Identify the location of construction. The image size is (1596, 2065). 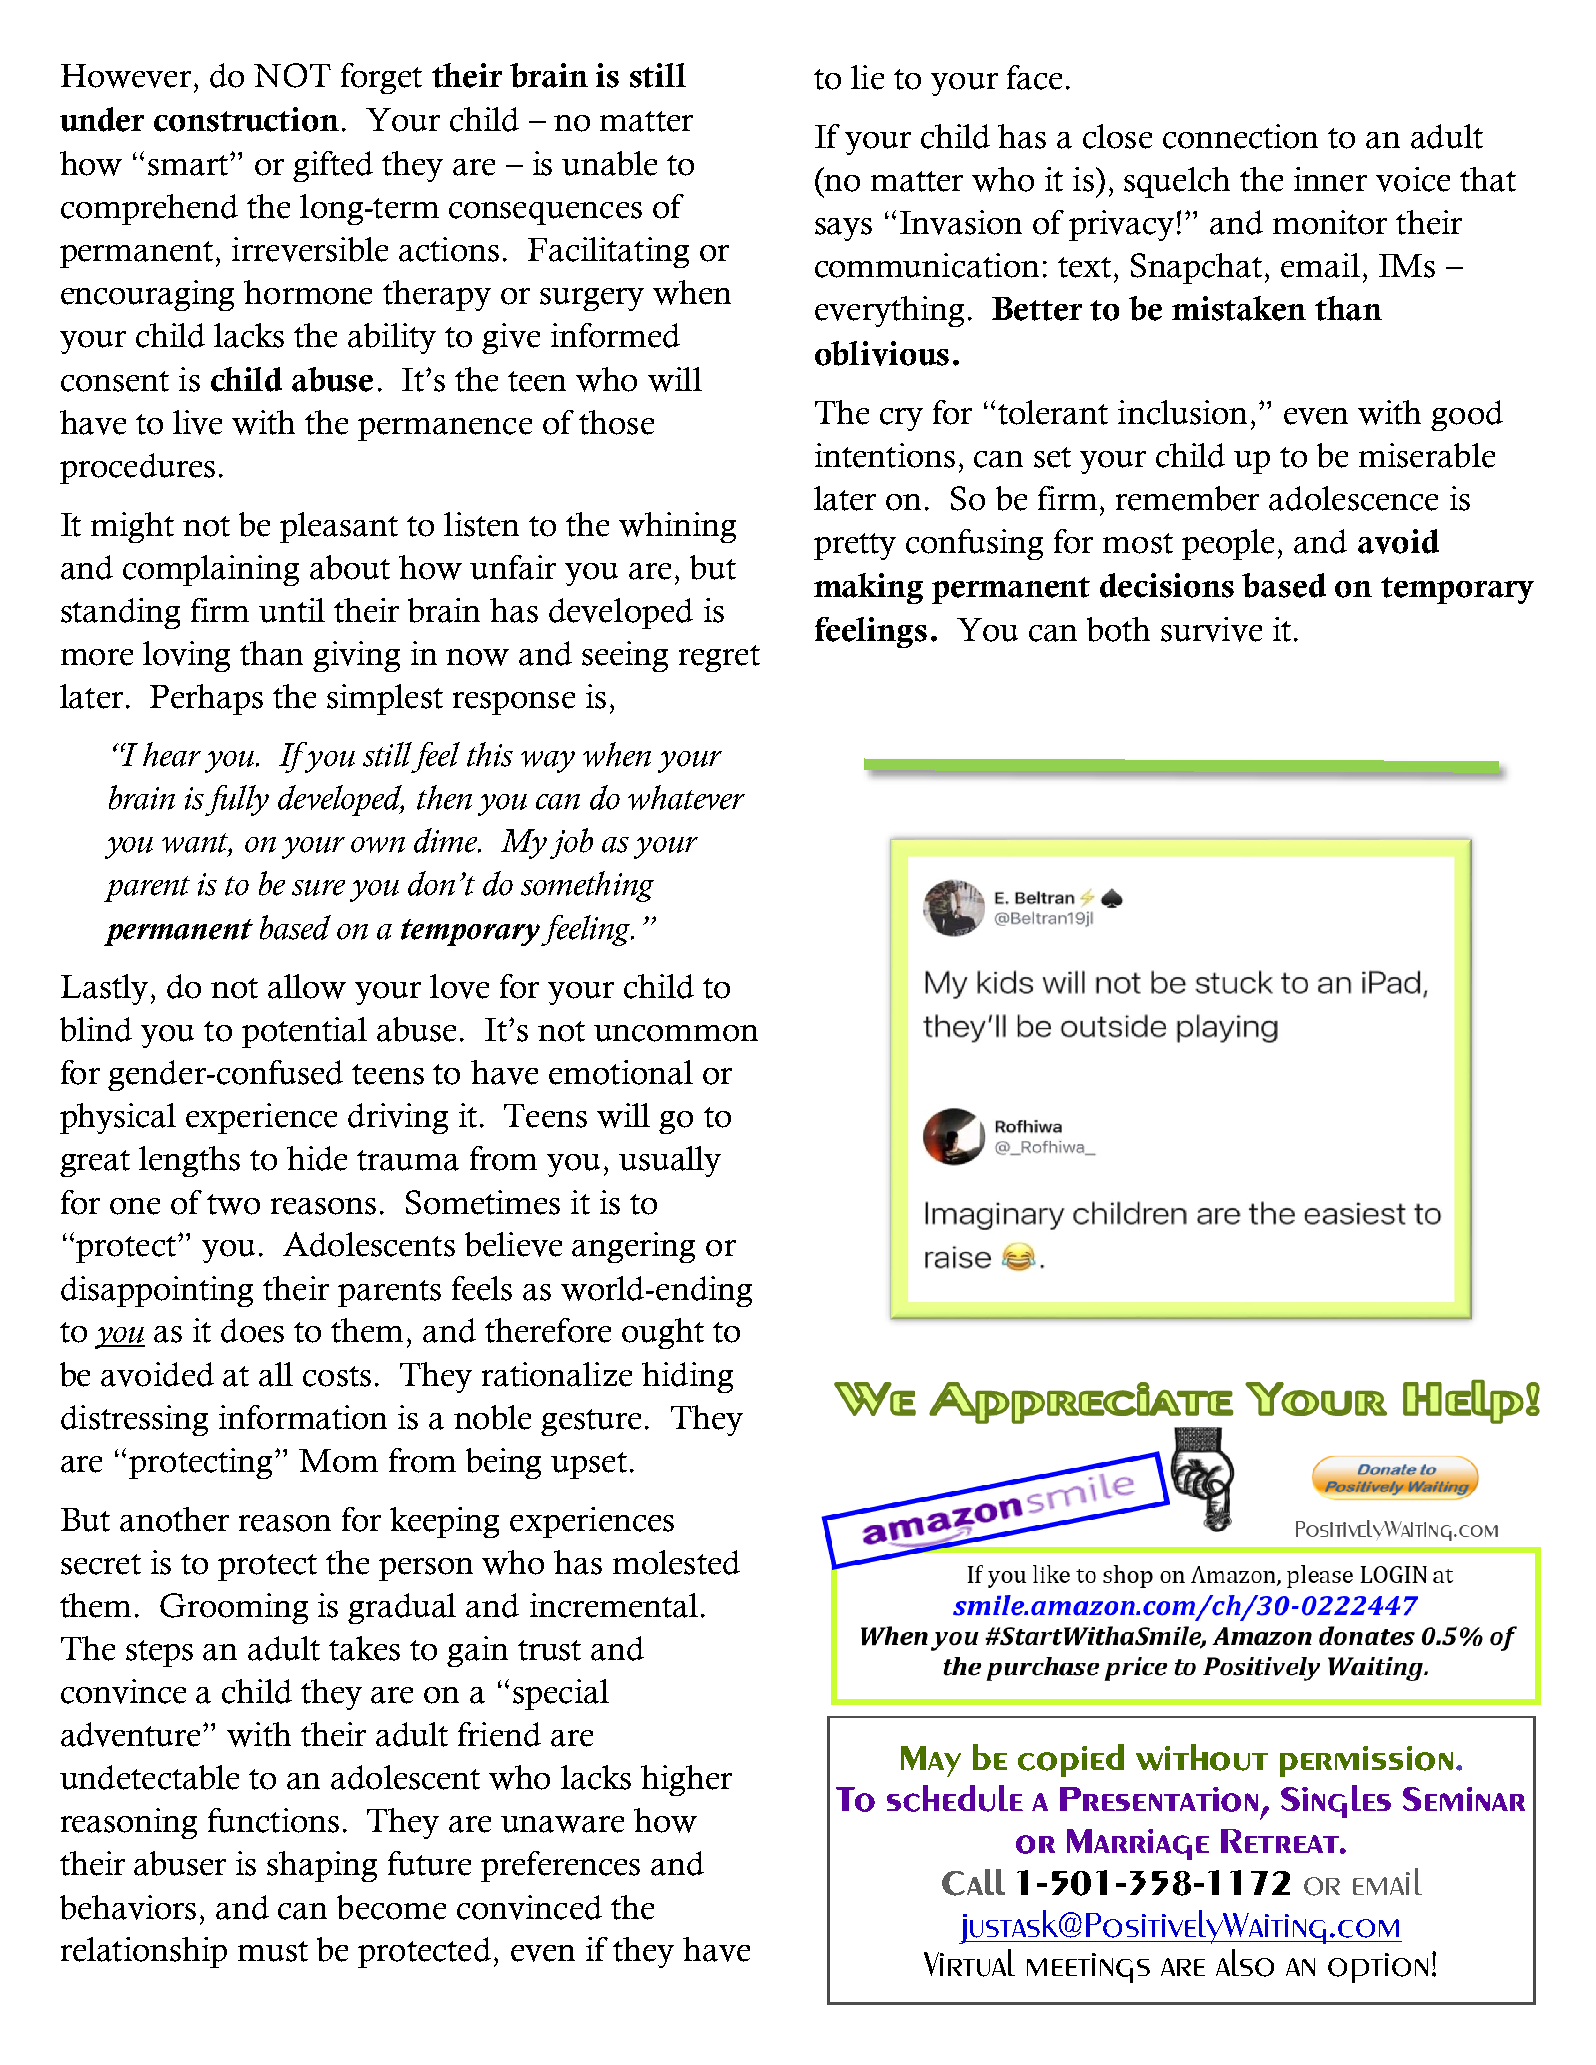
(246, 119).
